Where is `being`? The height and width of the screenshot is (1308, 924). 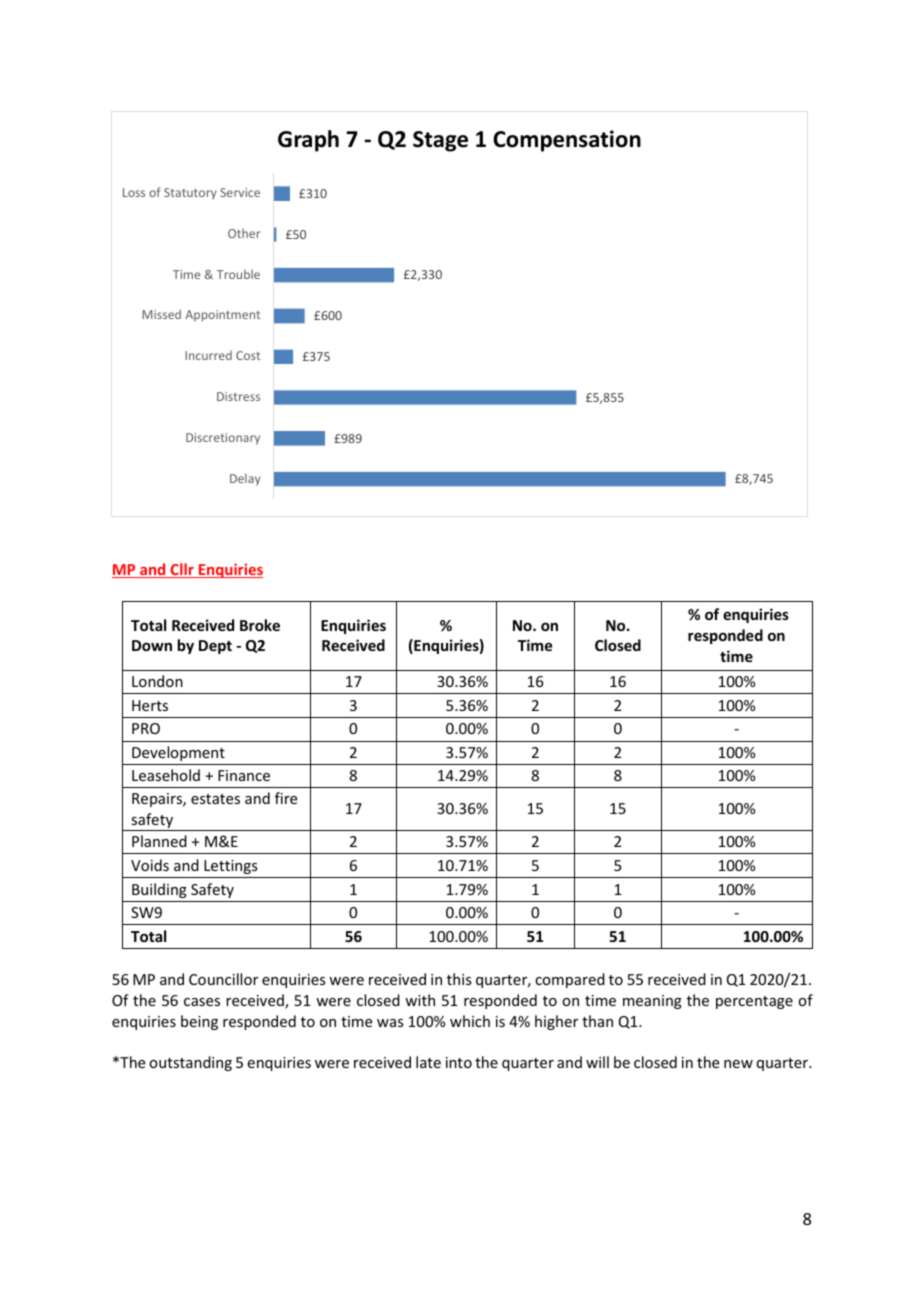
being is located at coordinates (199, 1022).
